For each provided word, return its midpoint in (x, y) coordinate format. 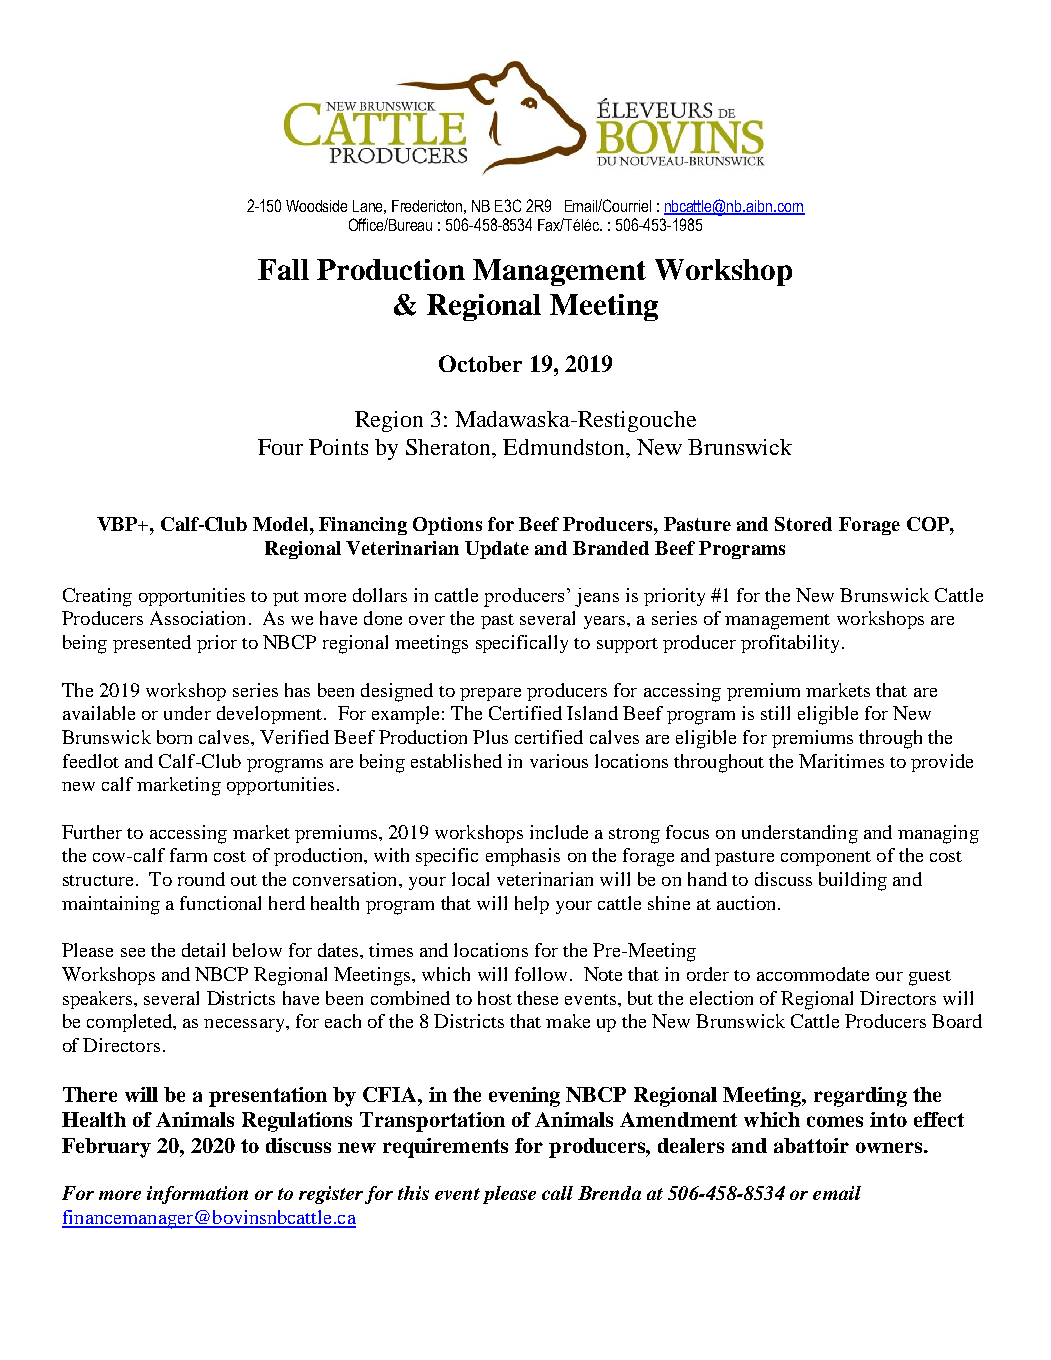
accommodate (813, 974)
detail (203, 950)
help (532, 905)
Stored (803, 524)
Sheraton (450, 447)
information (197, 1195)
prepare (490, 694)
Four (280, 447)
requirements (445, 1148)
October (480, 363)
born (174, 737)
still (775, 713)
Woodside (316, 206)
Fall (283, 269)
